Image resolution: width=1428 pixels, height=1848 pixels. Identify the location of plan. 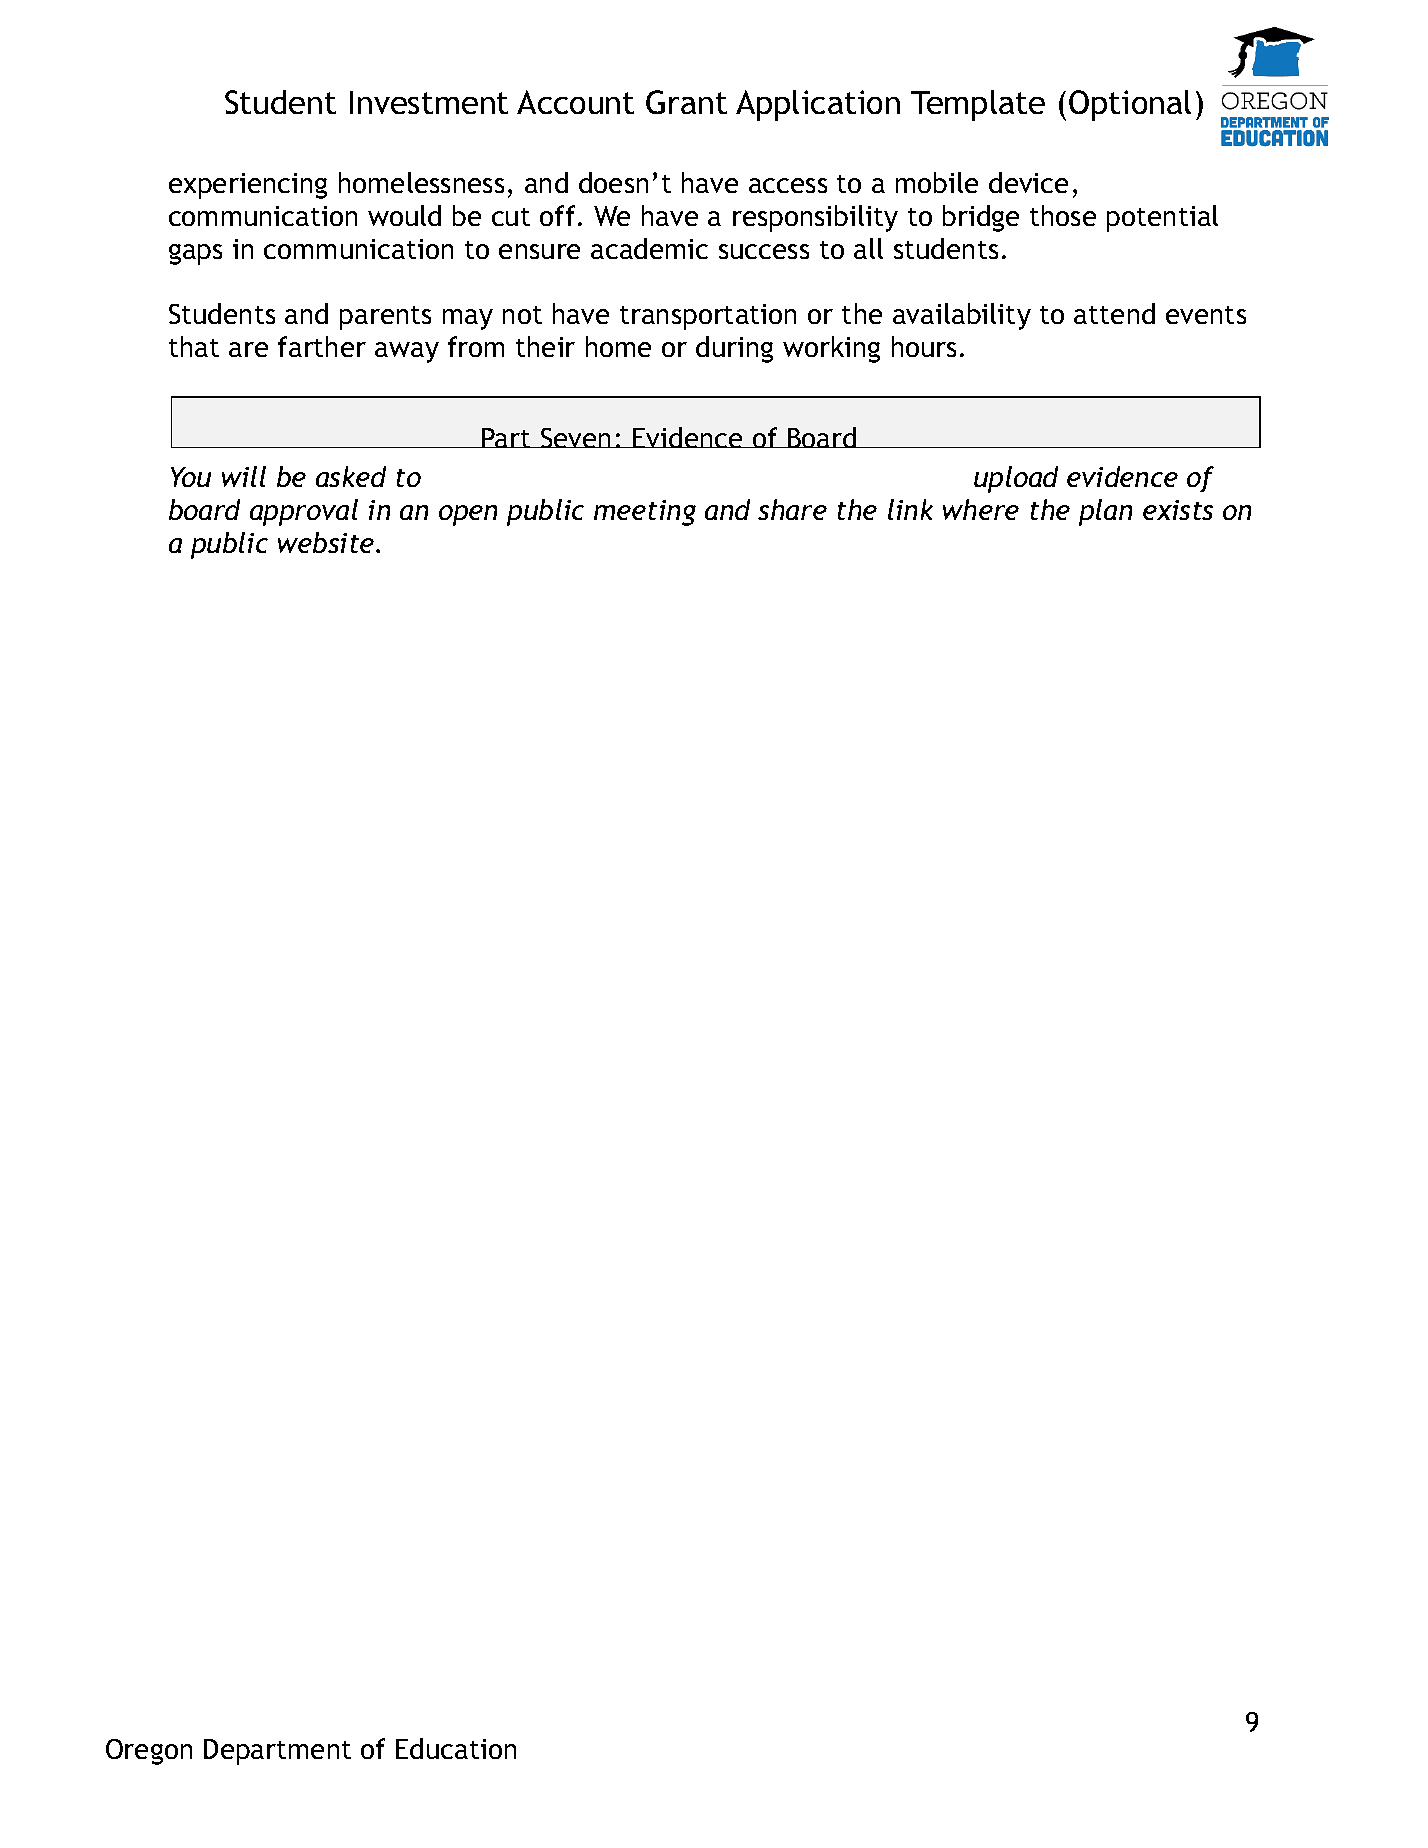
(1105, 512).
